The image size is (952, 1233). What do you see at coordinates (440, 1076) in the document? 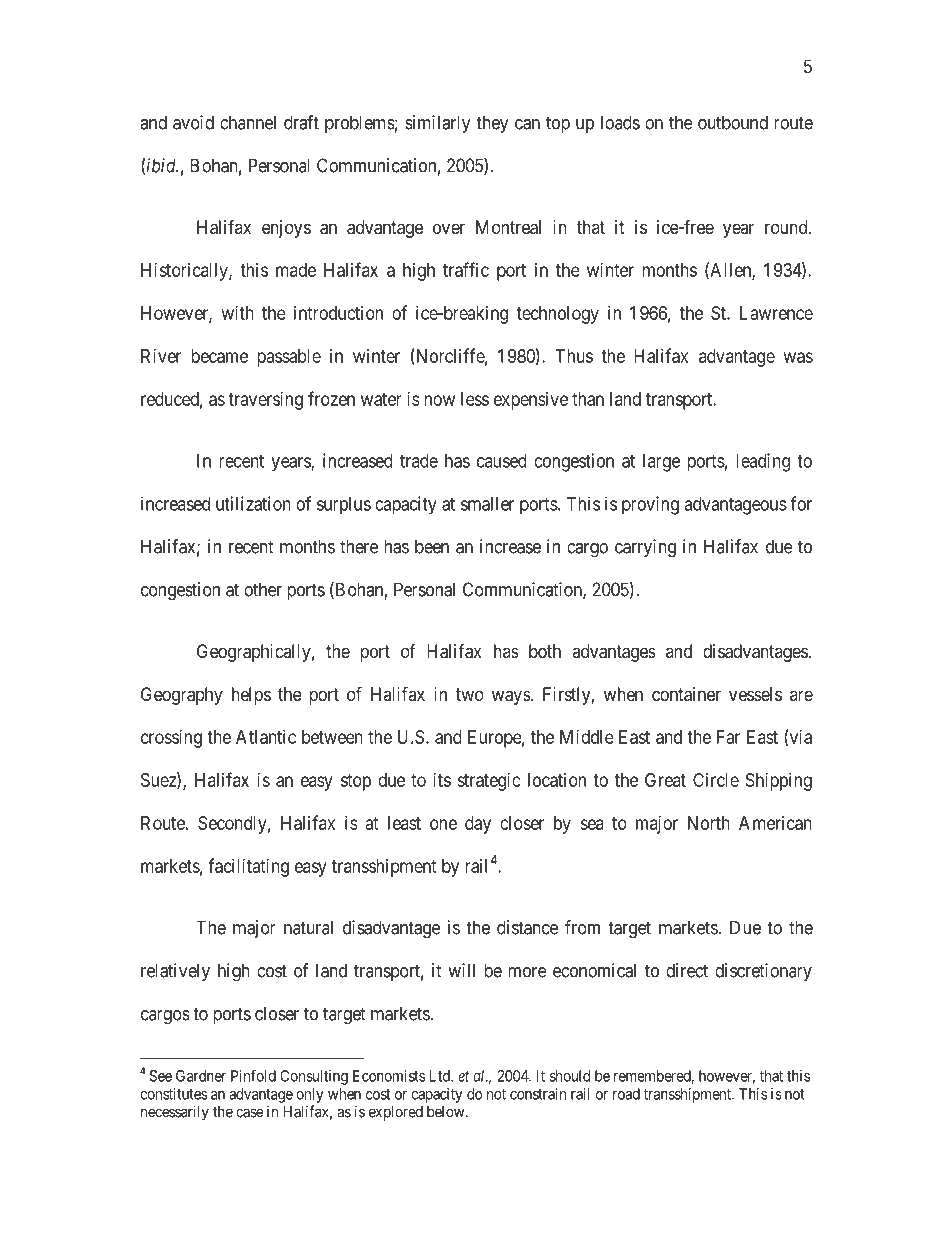
I see `Ltd` at bounding box center [440, 1076].
